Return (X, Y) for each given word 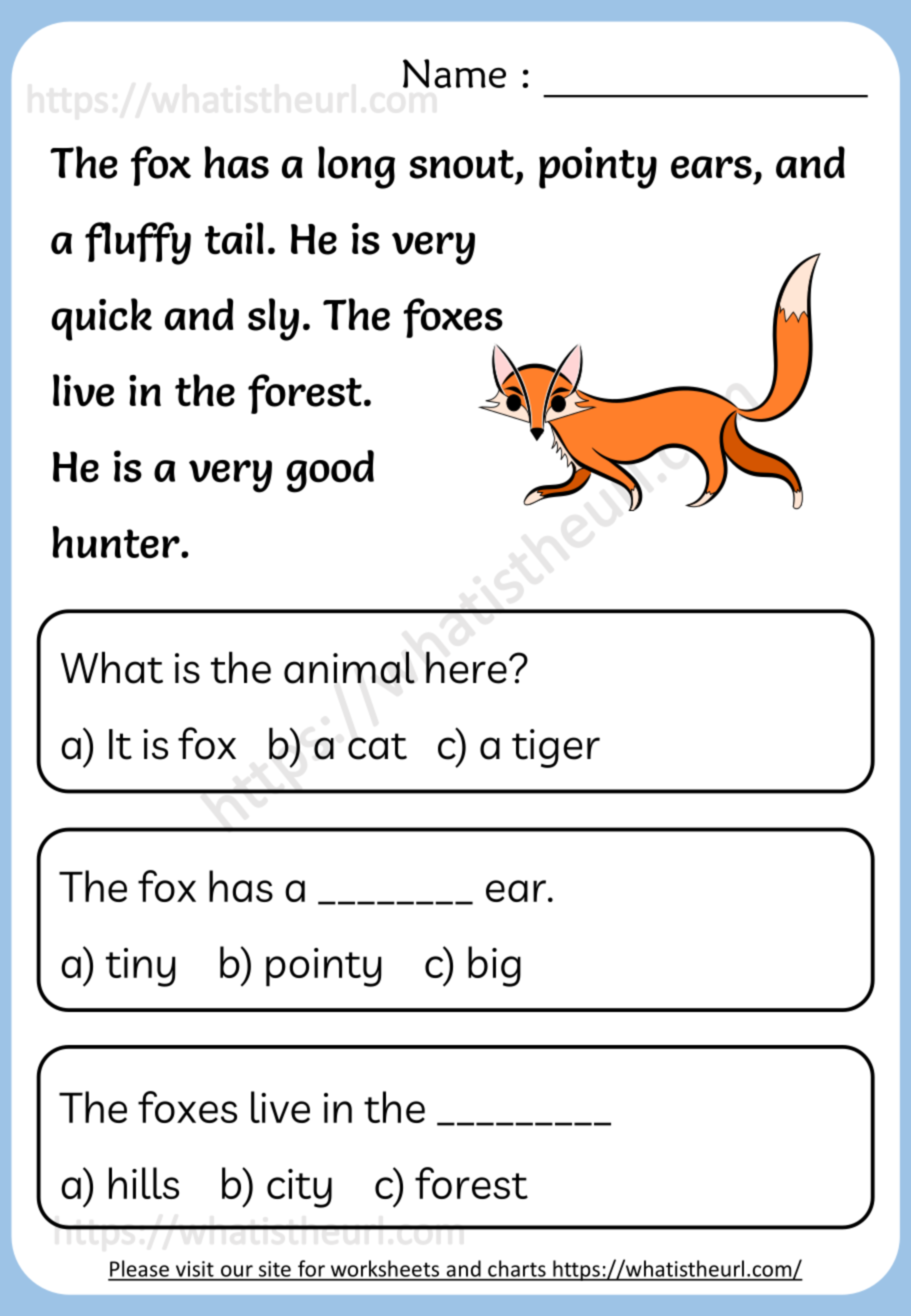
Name (454, 73)
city (299, 1188)
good (330, 471)
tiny (141, 967)
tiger (556, 748)
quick (101, 319)
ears (711, 167)
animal (349, 667)
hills (144, 1183)
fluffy (138, 243)
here (468, 667)
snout (461, 164)
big (494, 966)
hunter (117, 542)
